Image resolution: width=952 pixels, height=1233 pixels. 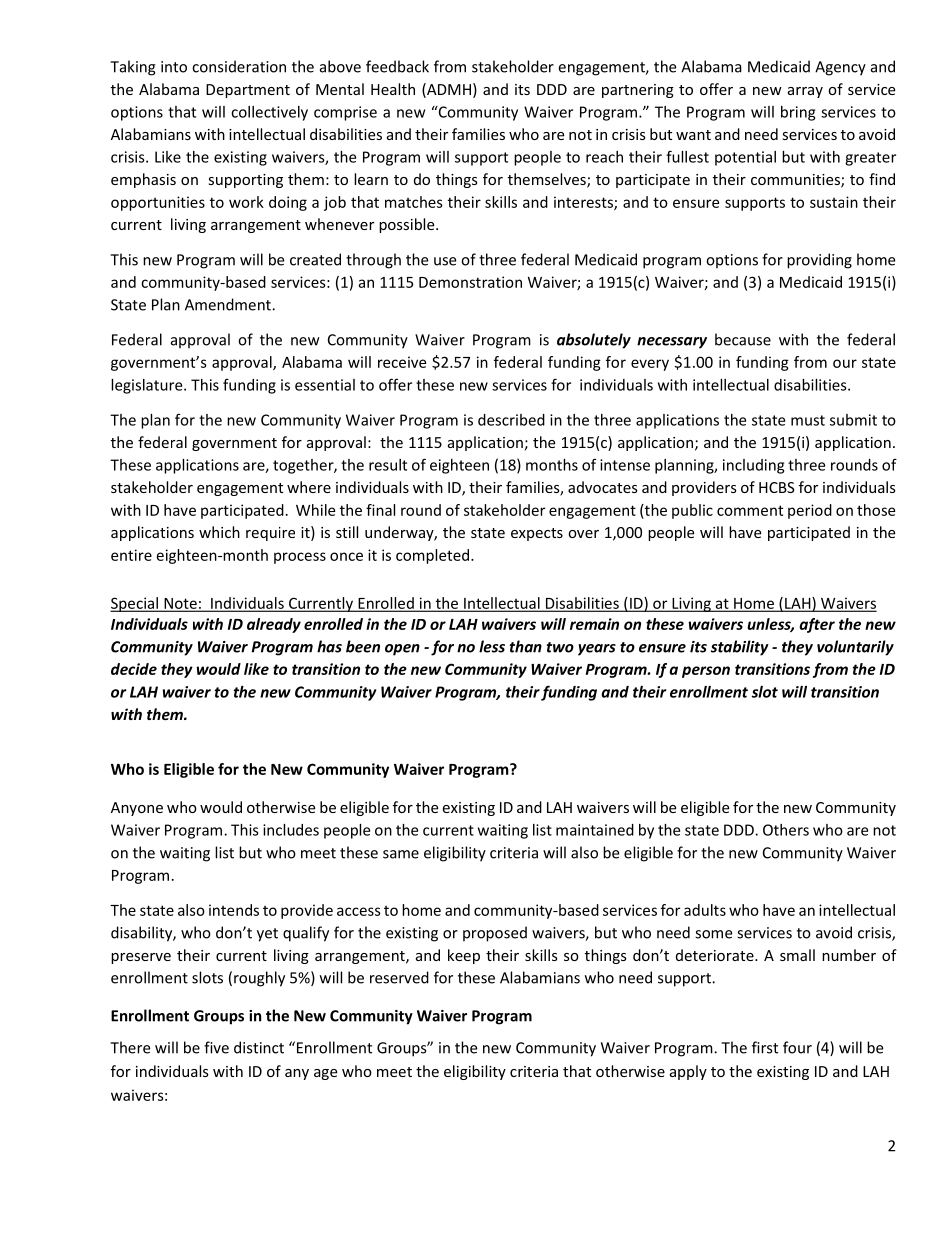 I want to click on Department, so click(x=248, y=91).
